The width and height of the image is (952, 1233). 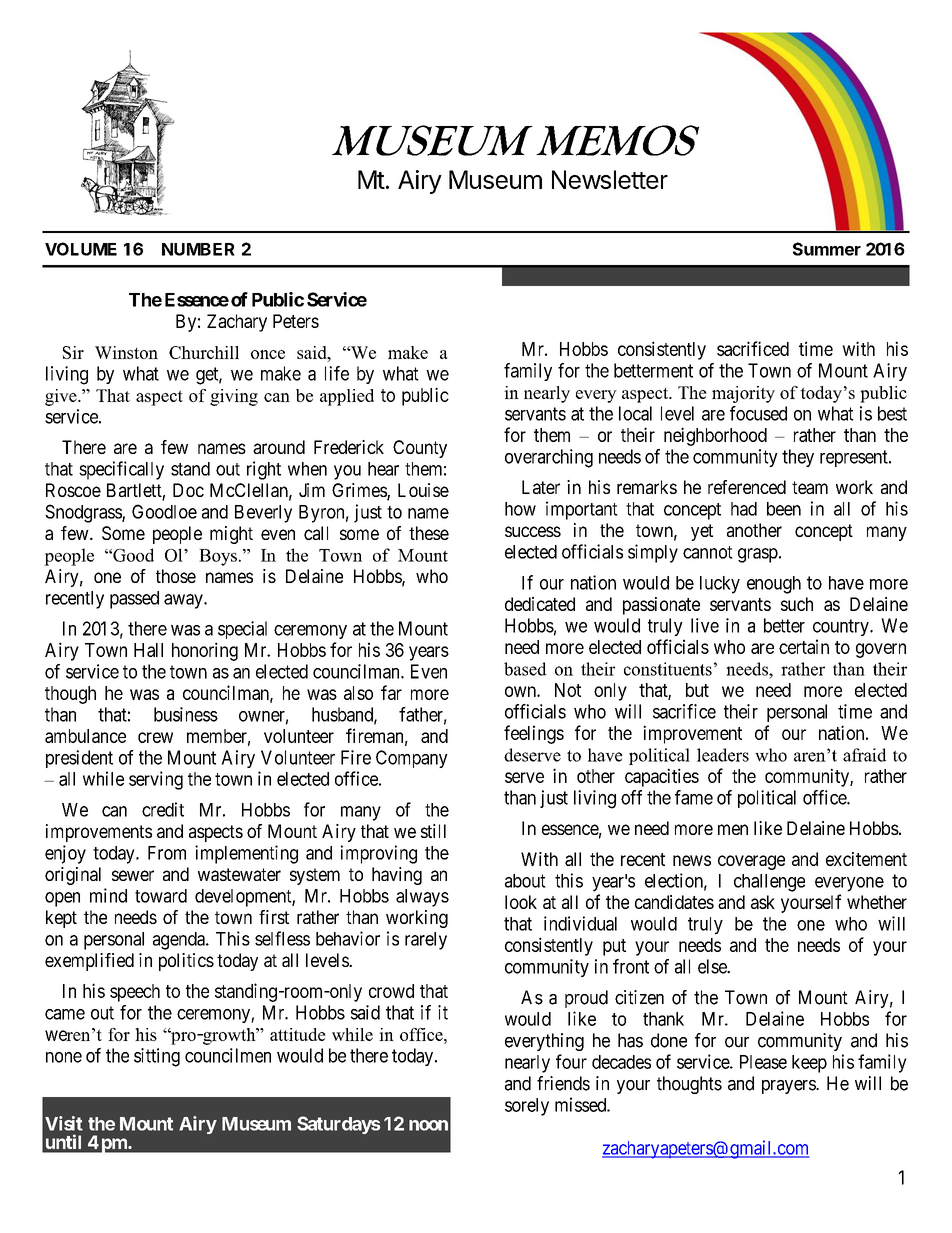 What do you see at coordinates (804, 646) in the image?
I see `certain` at bounding box center [804, 646].
